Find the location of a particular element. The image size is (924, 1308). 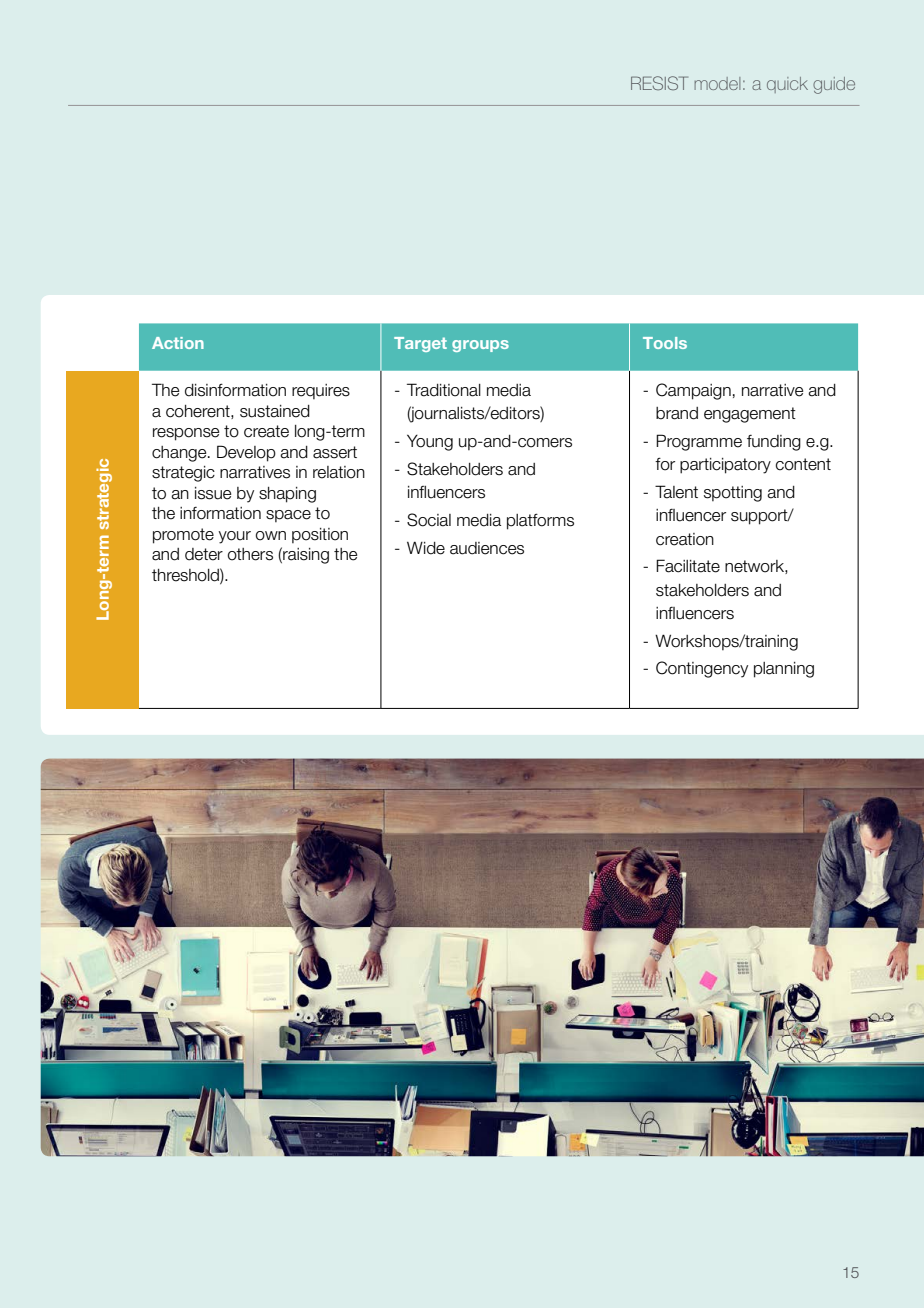

spotting is located at coordinates (733, 494).
